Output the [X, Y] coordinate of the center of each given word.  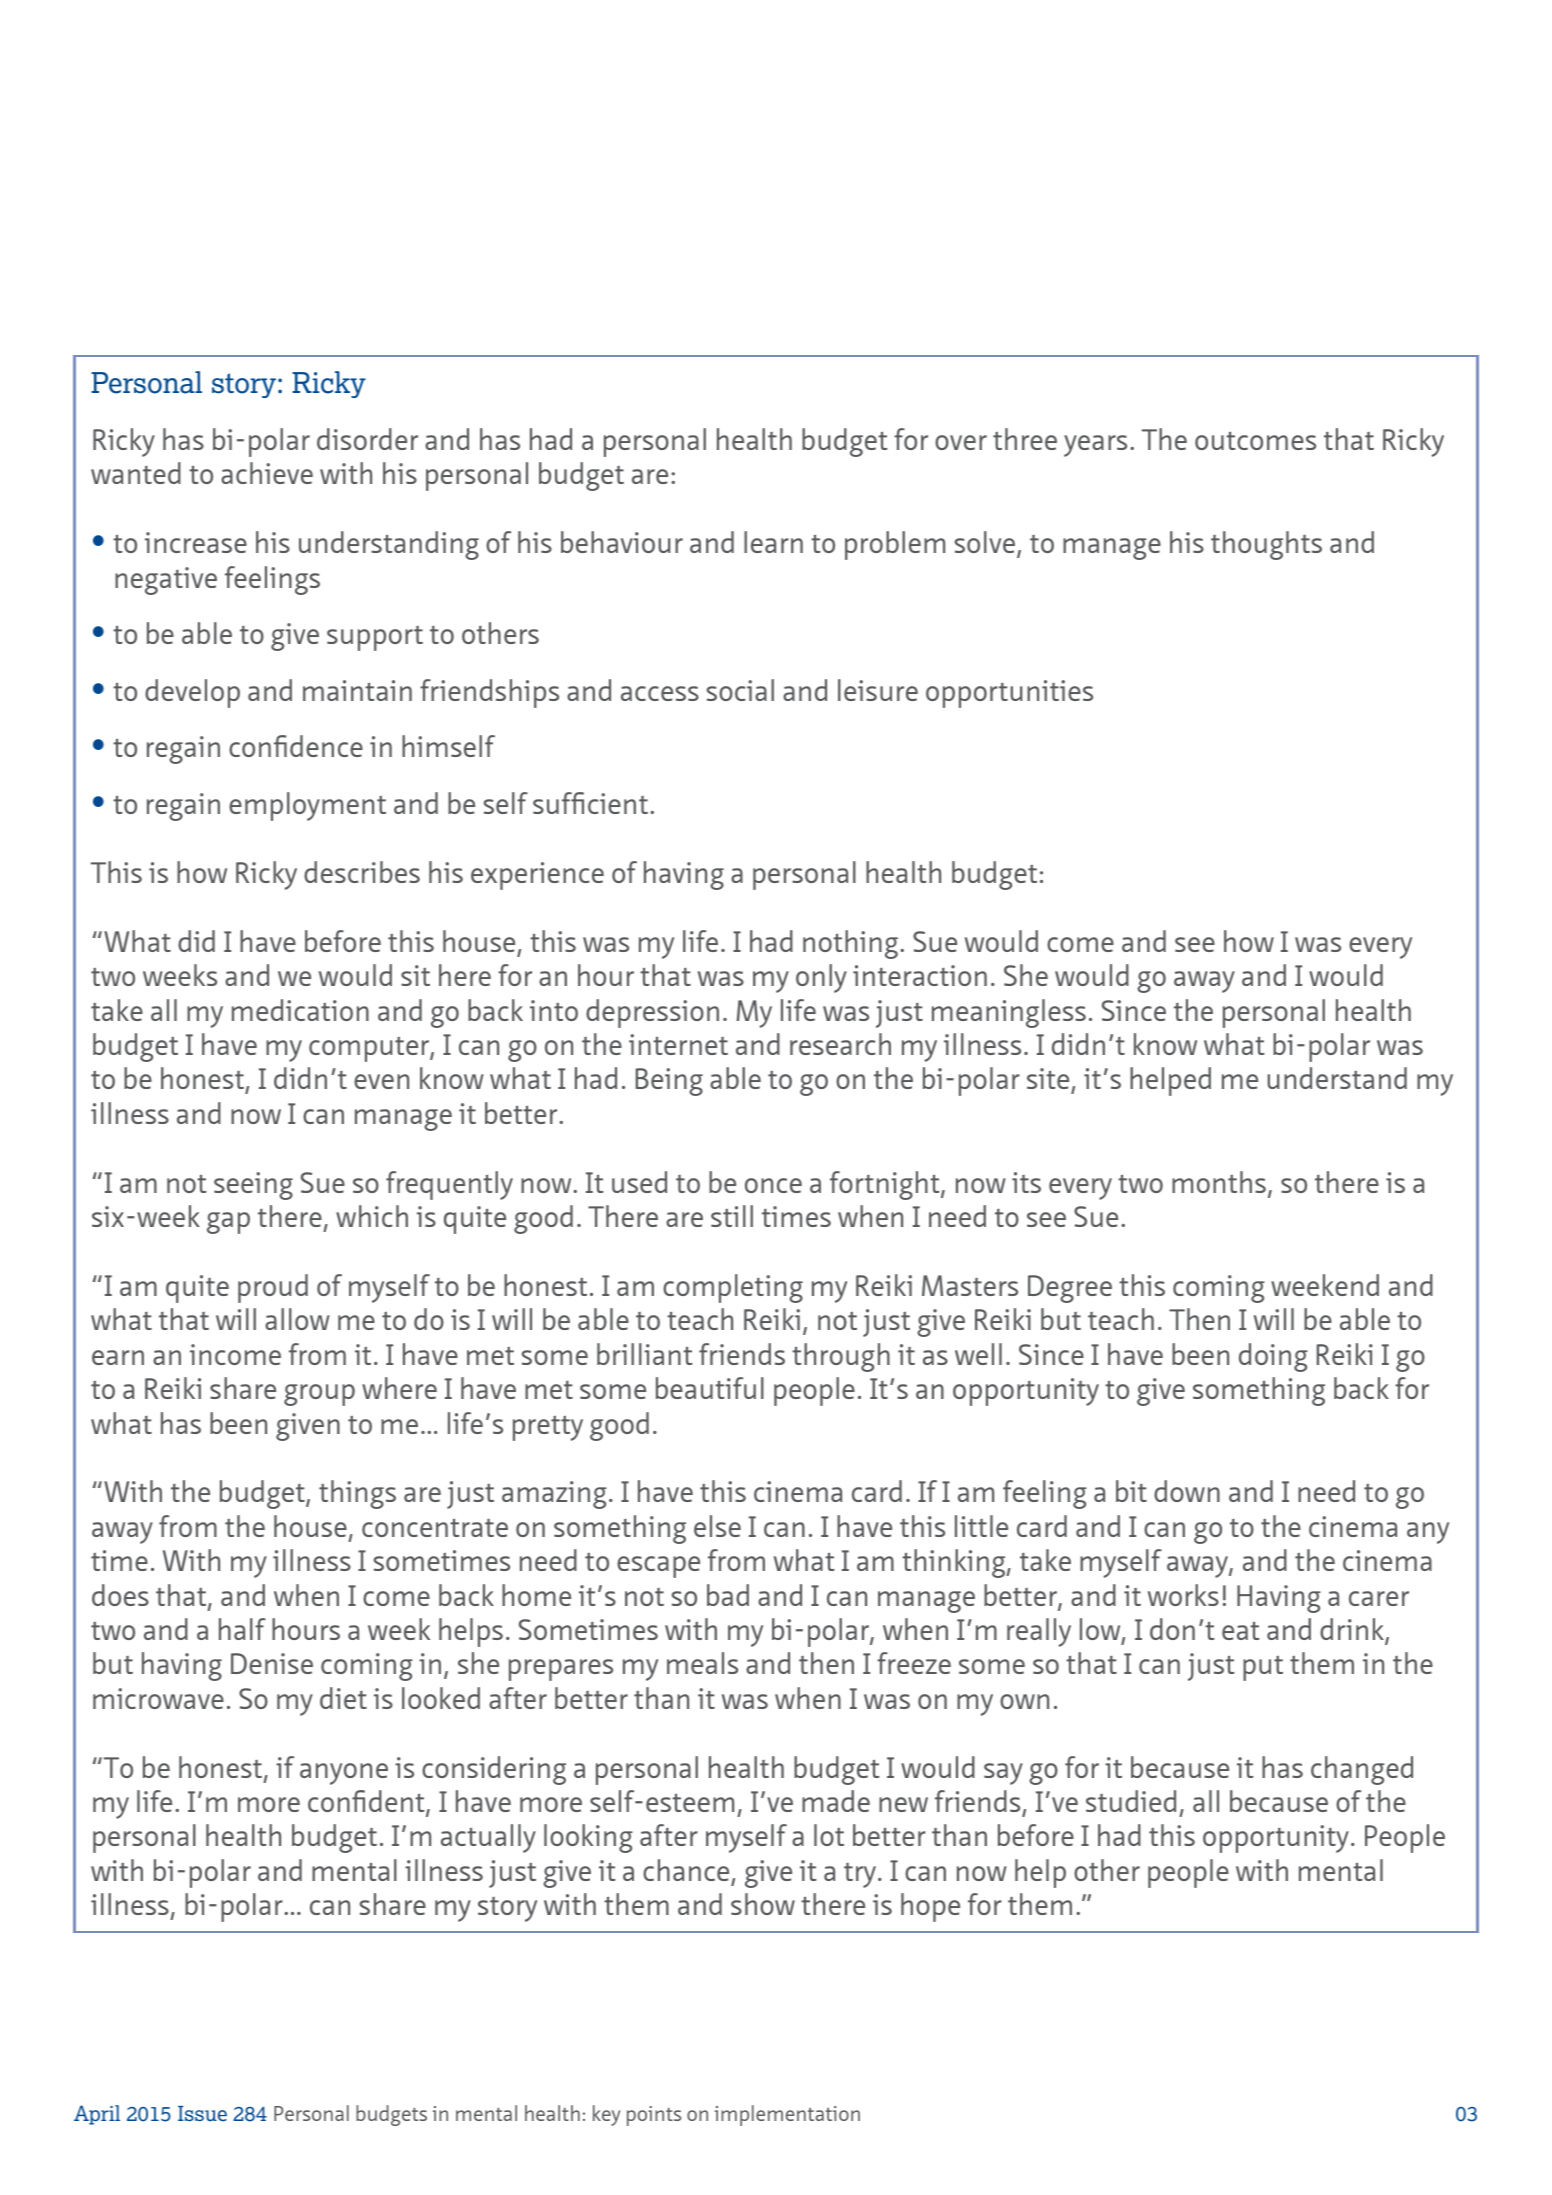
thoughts [1266, 545]
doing [1273, 1357]
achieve [267, 473]
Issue [202, 2113]
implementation [787, 2115]
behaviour [622, 542]
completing [733, 1288]
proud [273, 1288]
